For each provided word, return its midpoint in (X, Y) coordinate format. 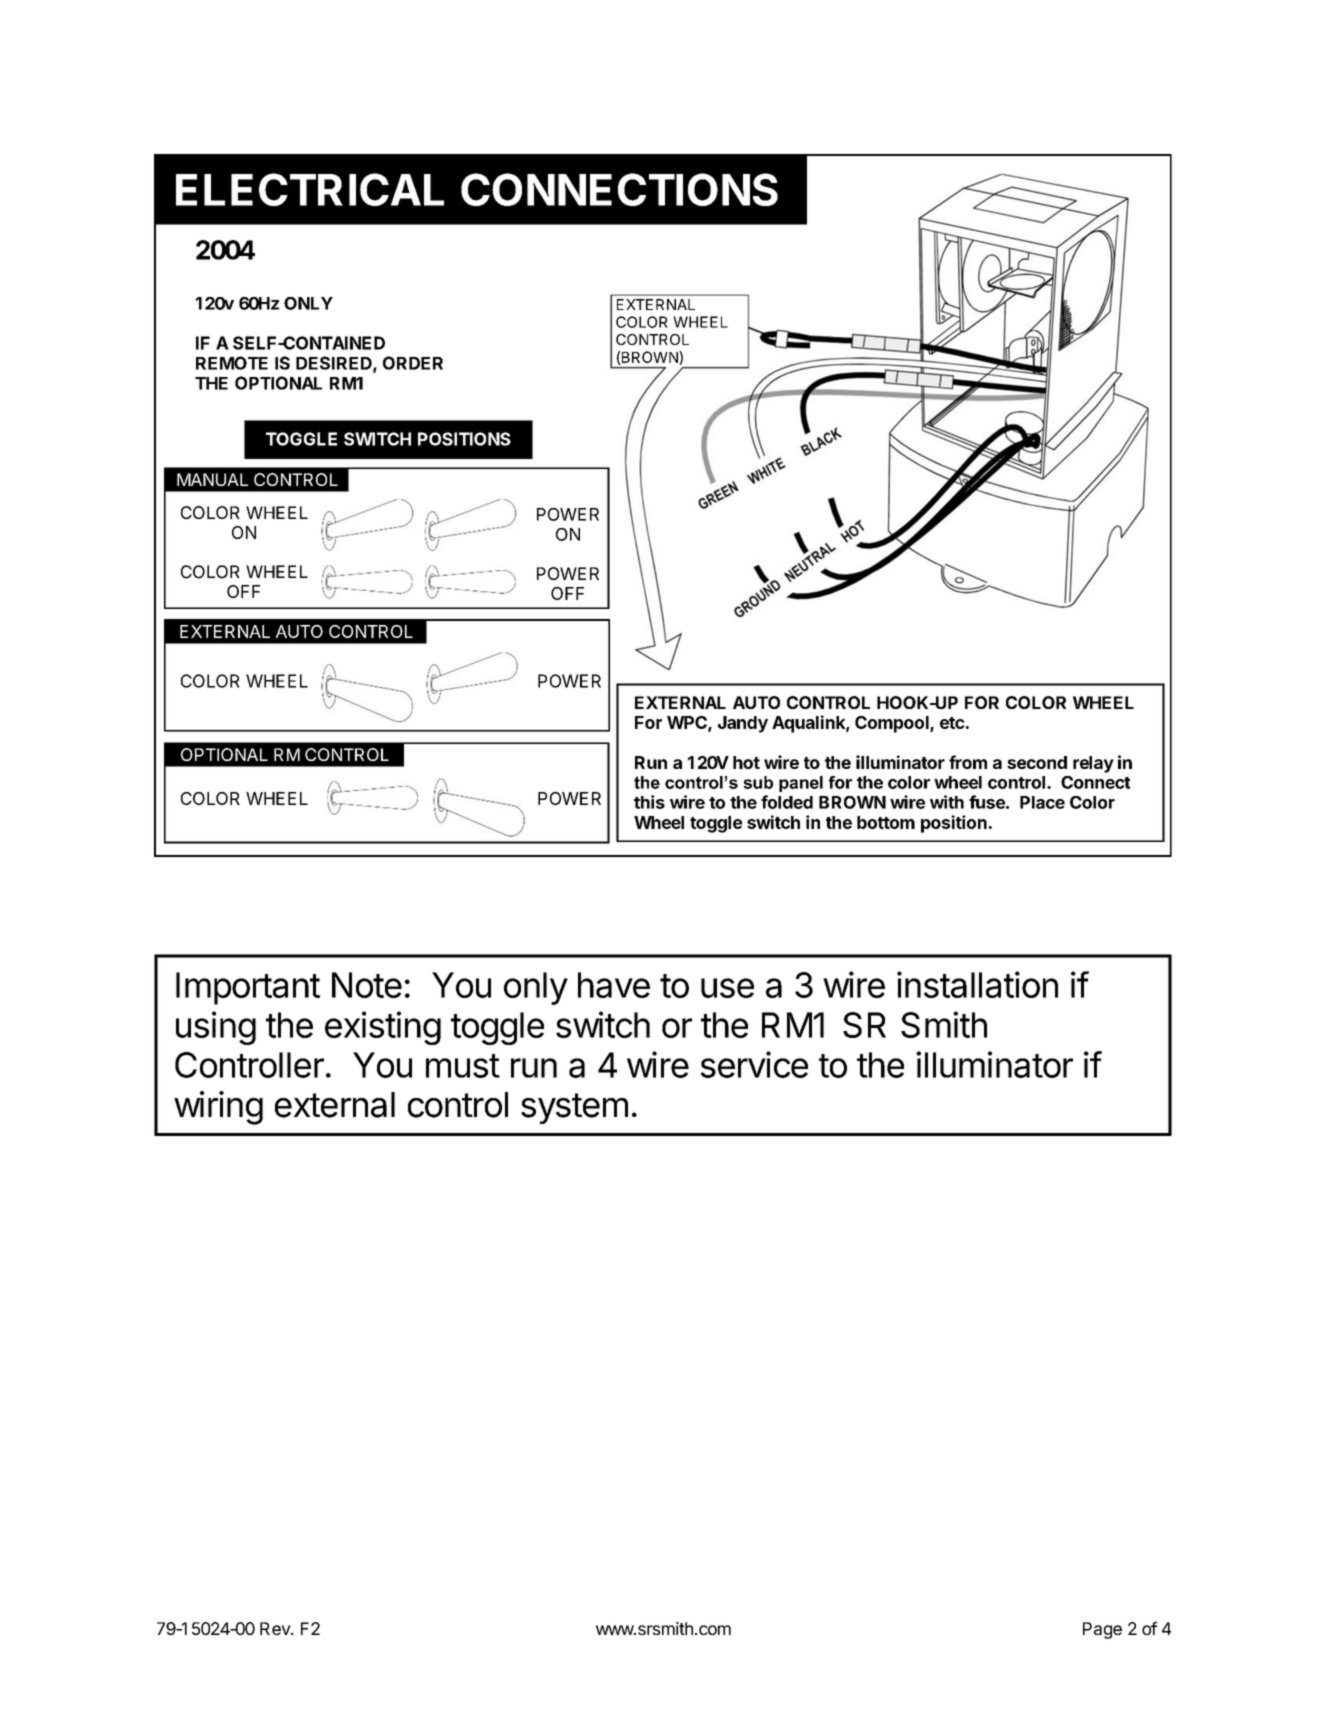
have (614, 985)
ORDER (413, 363)
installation (977, 984)
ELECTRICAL (310, 189)
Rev (276, 1628)
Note (367, 985)
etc (952, 723)
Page (1102, 1630)
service (754, 1064)
